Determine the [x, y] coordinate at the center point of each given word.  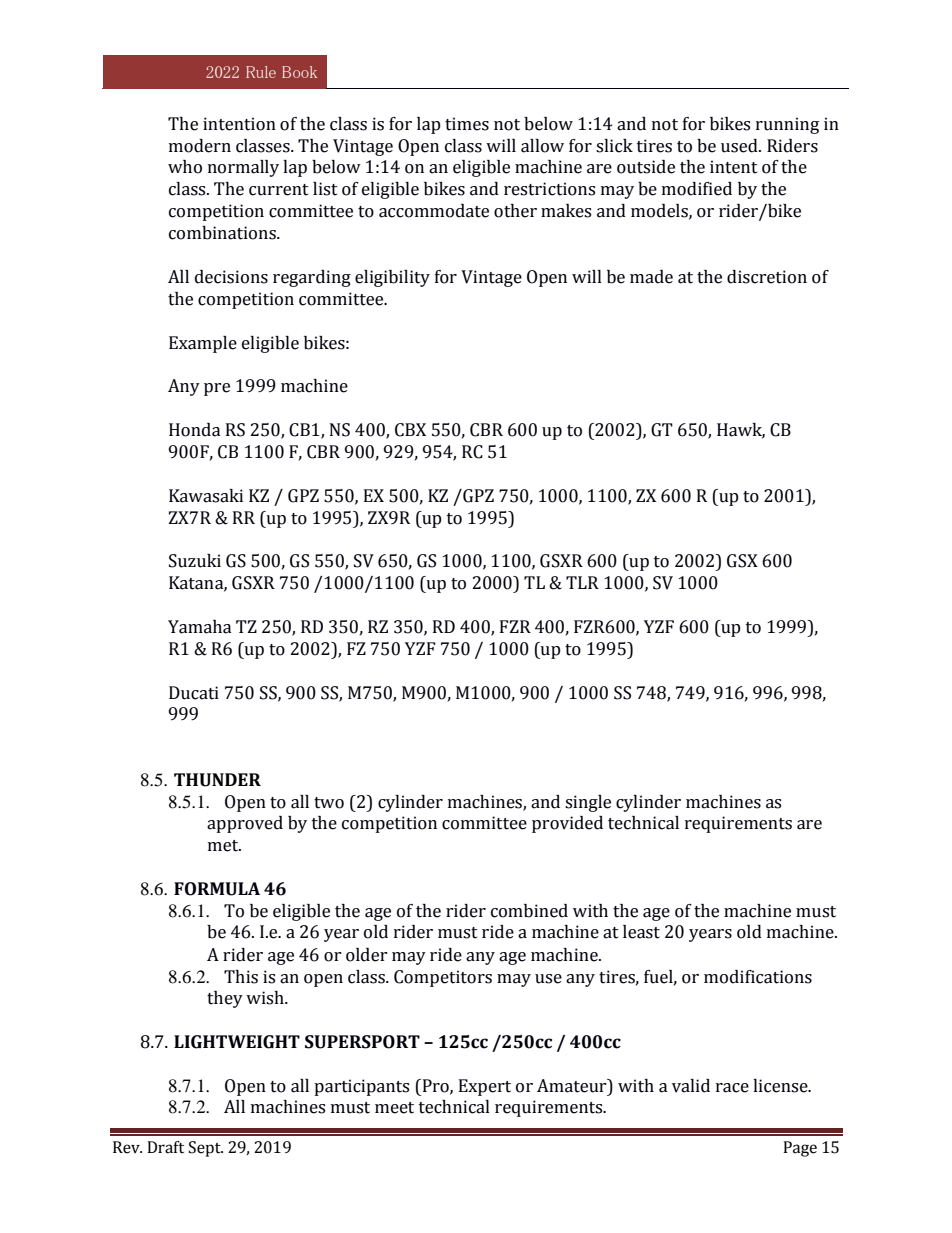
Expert [485, 1087]
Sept [206, 1149]
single [588, 803]
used [740, 146]
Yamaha [200, 627]
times [467, 124]
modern [200, 146]
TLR [582, 582]
